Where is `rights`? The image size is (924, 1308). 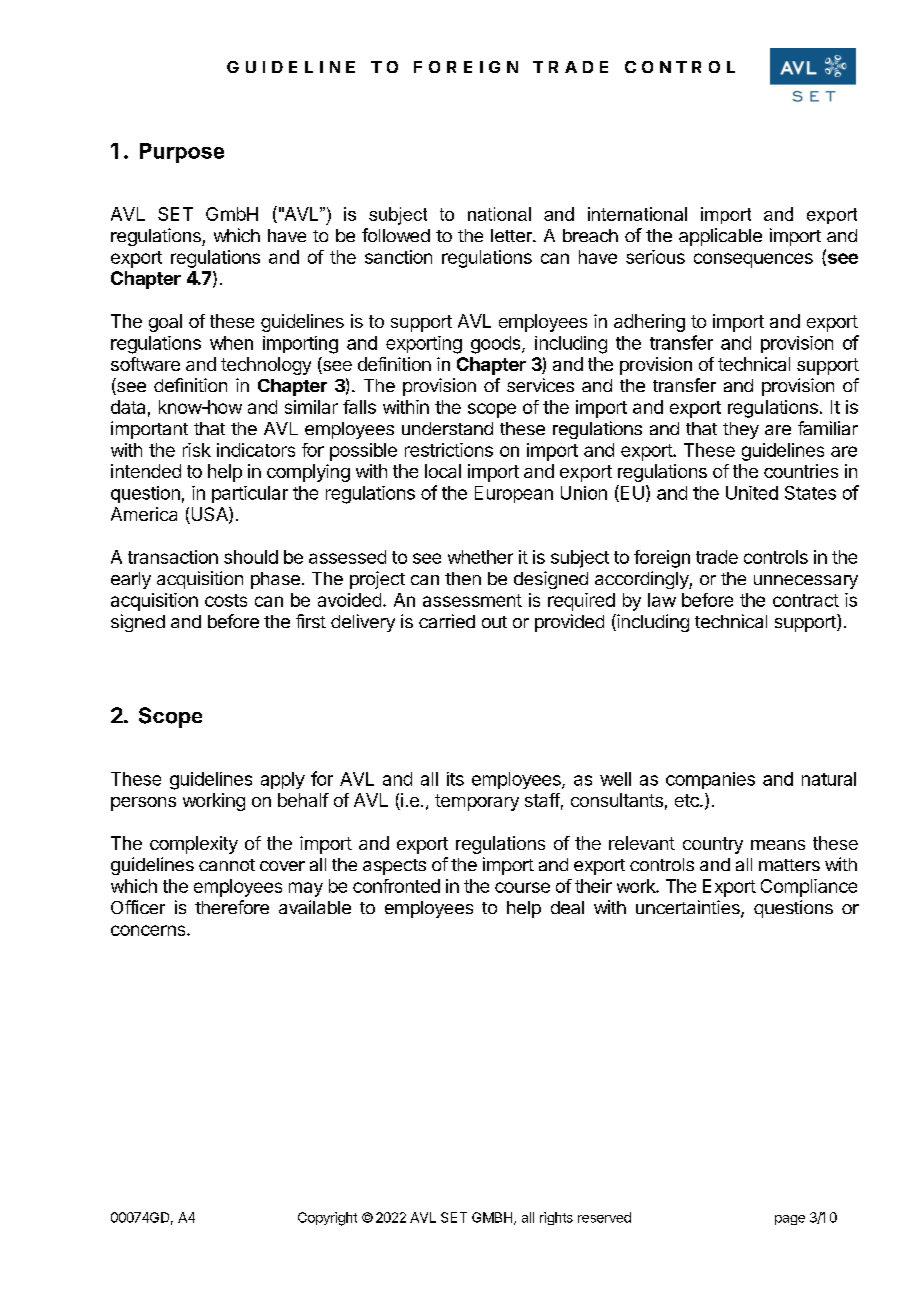 rights is located at coordinates (556, 1218).
